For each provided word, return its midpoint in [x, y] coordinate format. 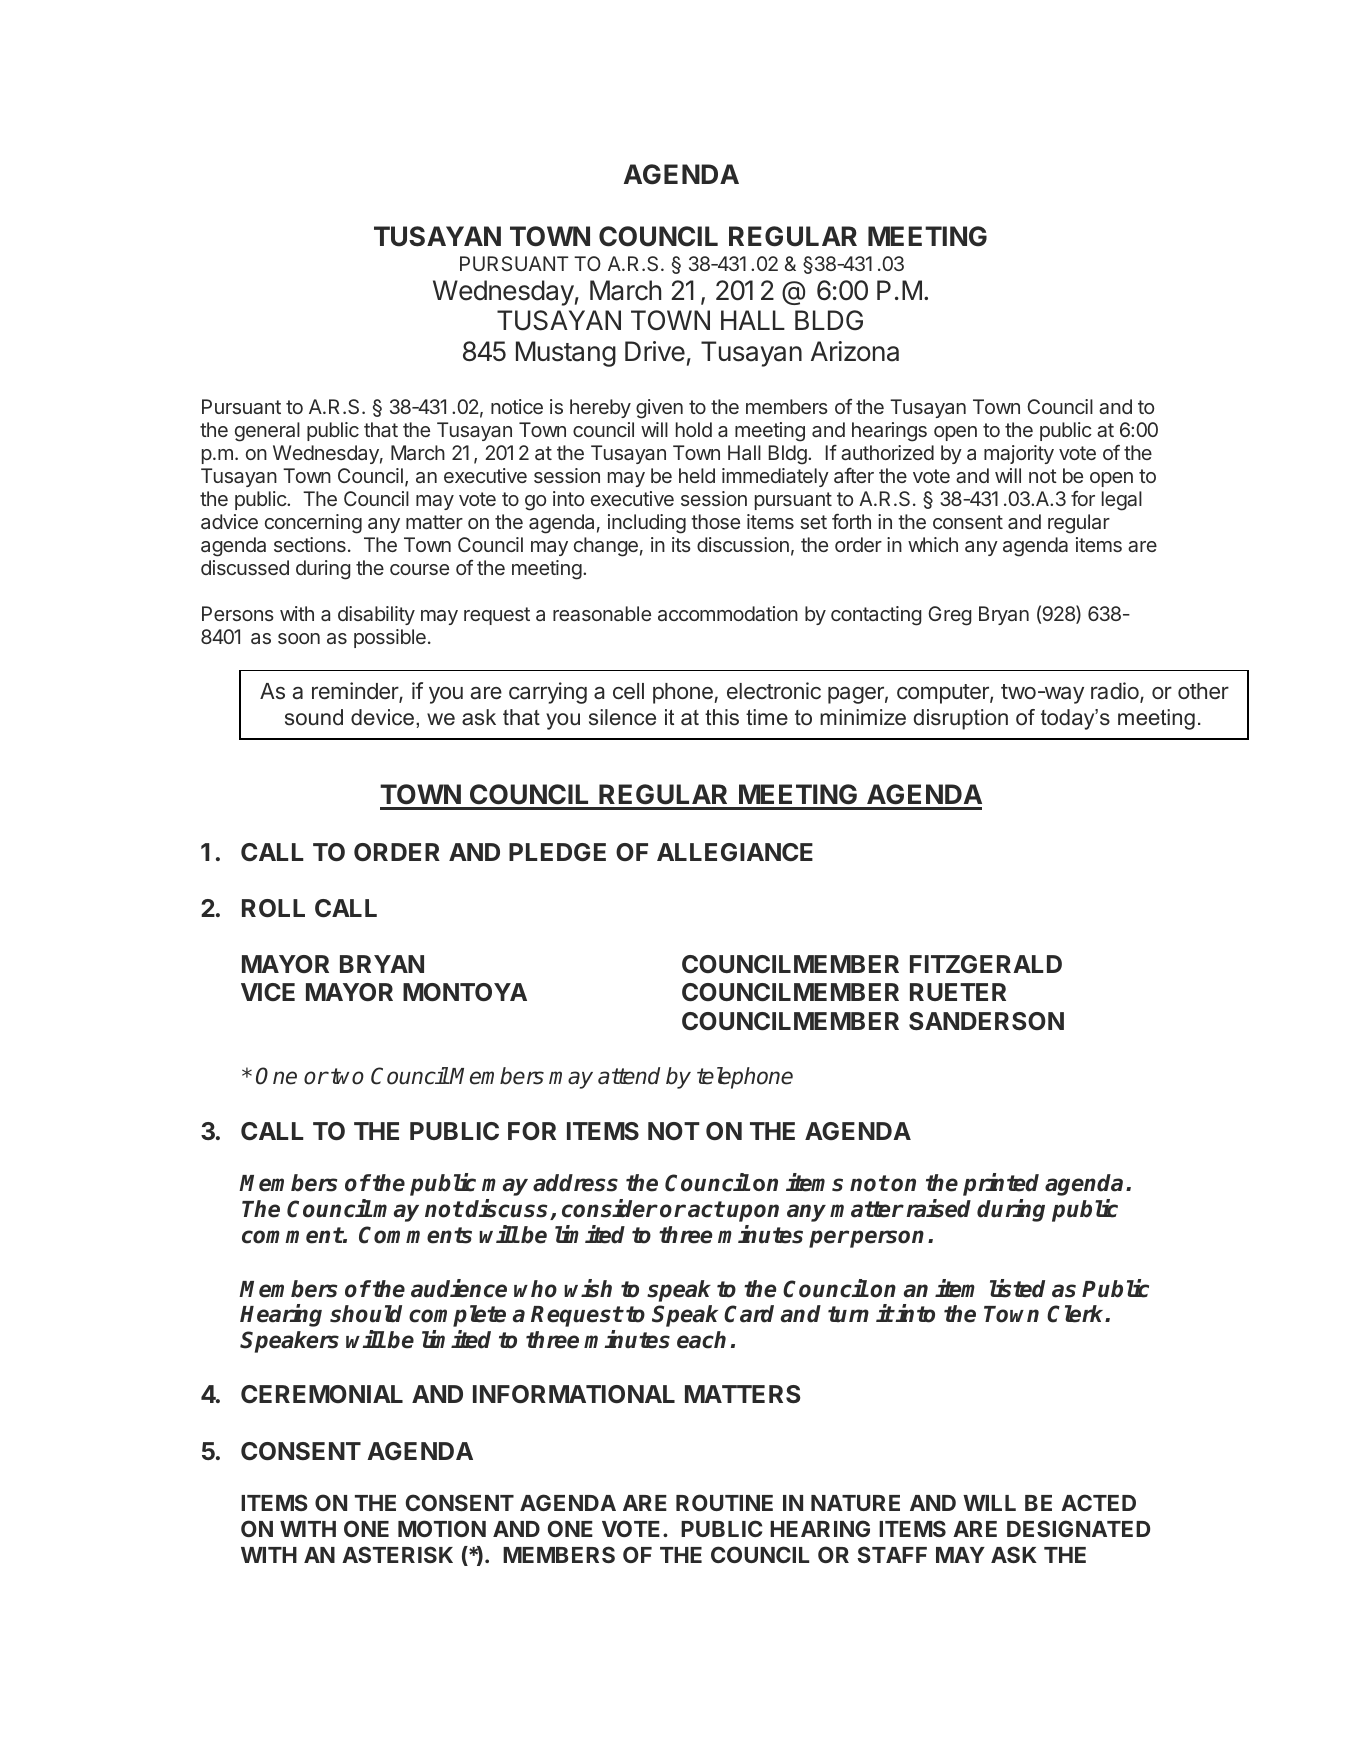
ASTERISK [397, 1554]
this [722, 717]
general [267, 432]
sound [314, 717]
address [575, 1183]
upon [753, 1213]
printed [1001, 1184]
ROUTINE [724, 1502]
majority [1019, 454]
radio [1116, 692]
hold [694, 429]
